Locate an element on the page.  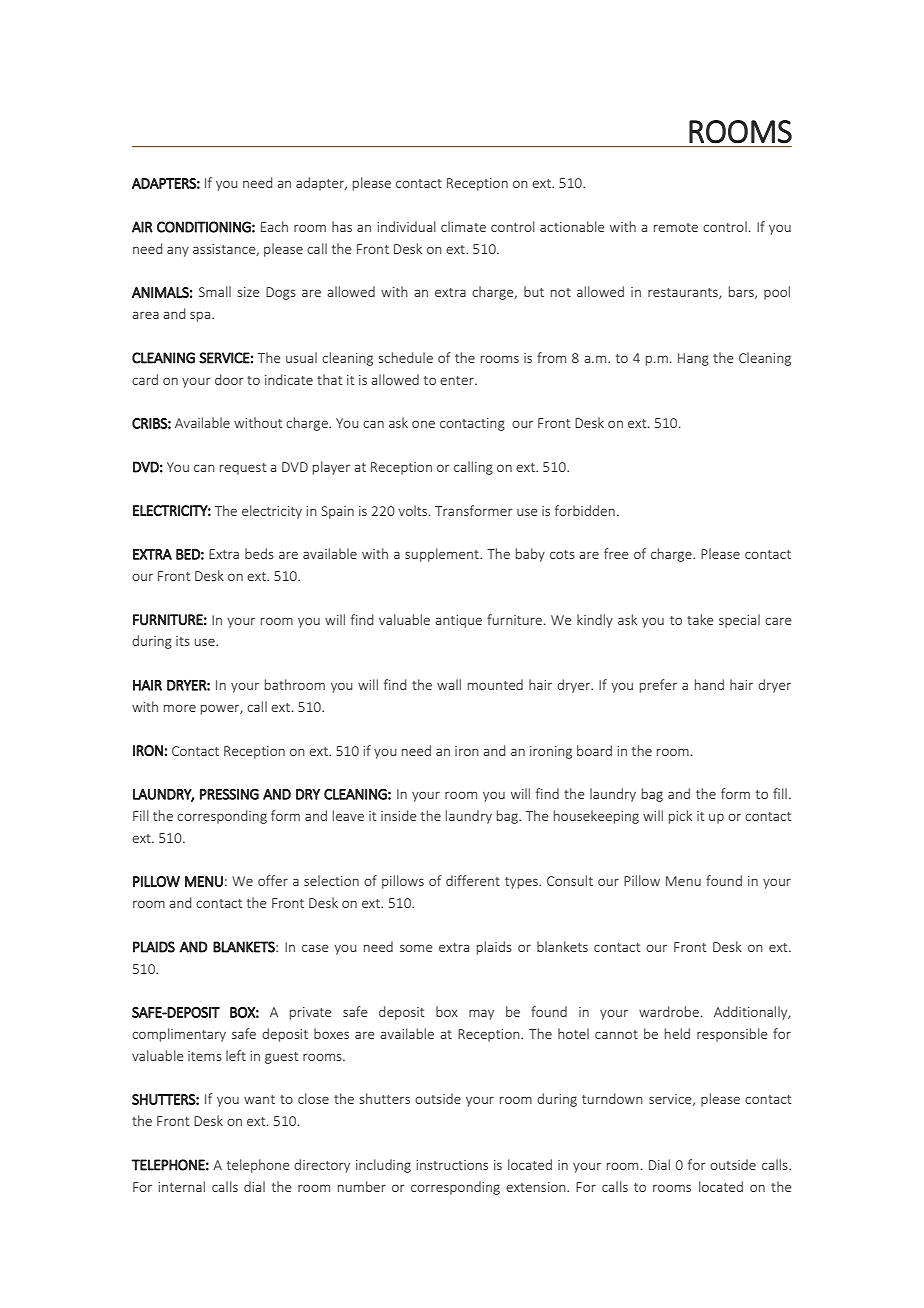
held is located at coordinates (677, 1033).
